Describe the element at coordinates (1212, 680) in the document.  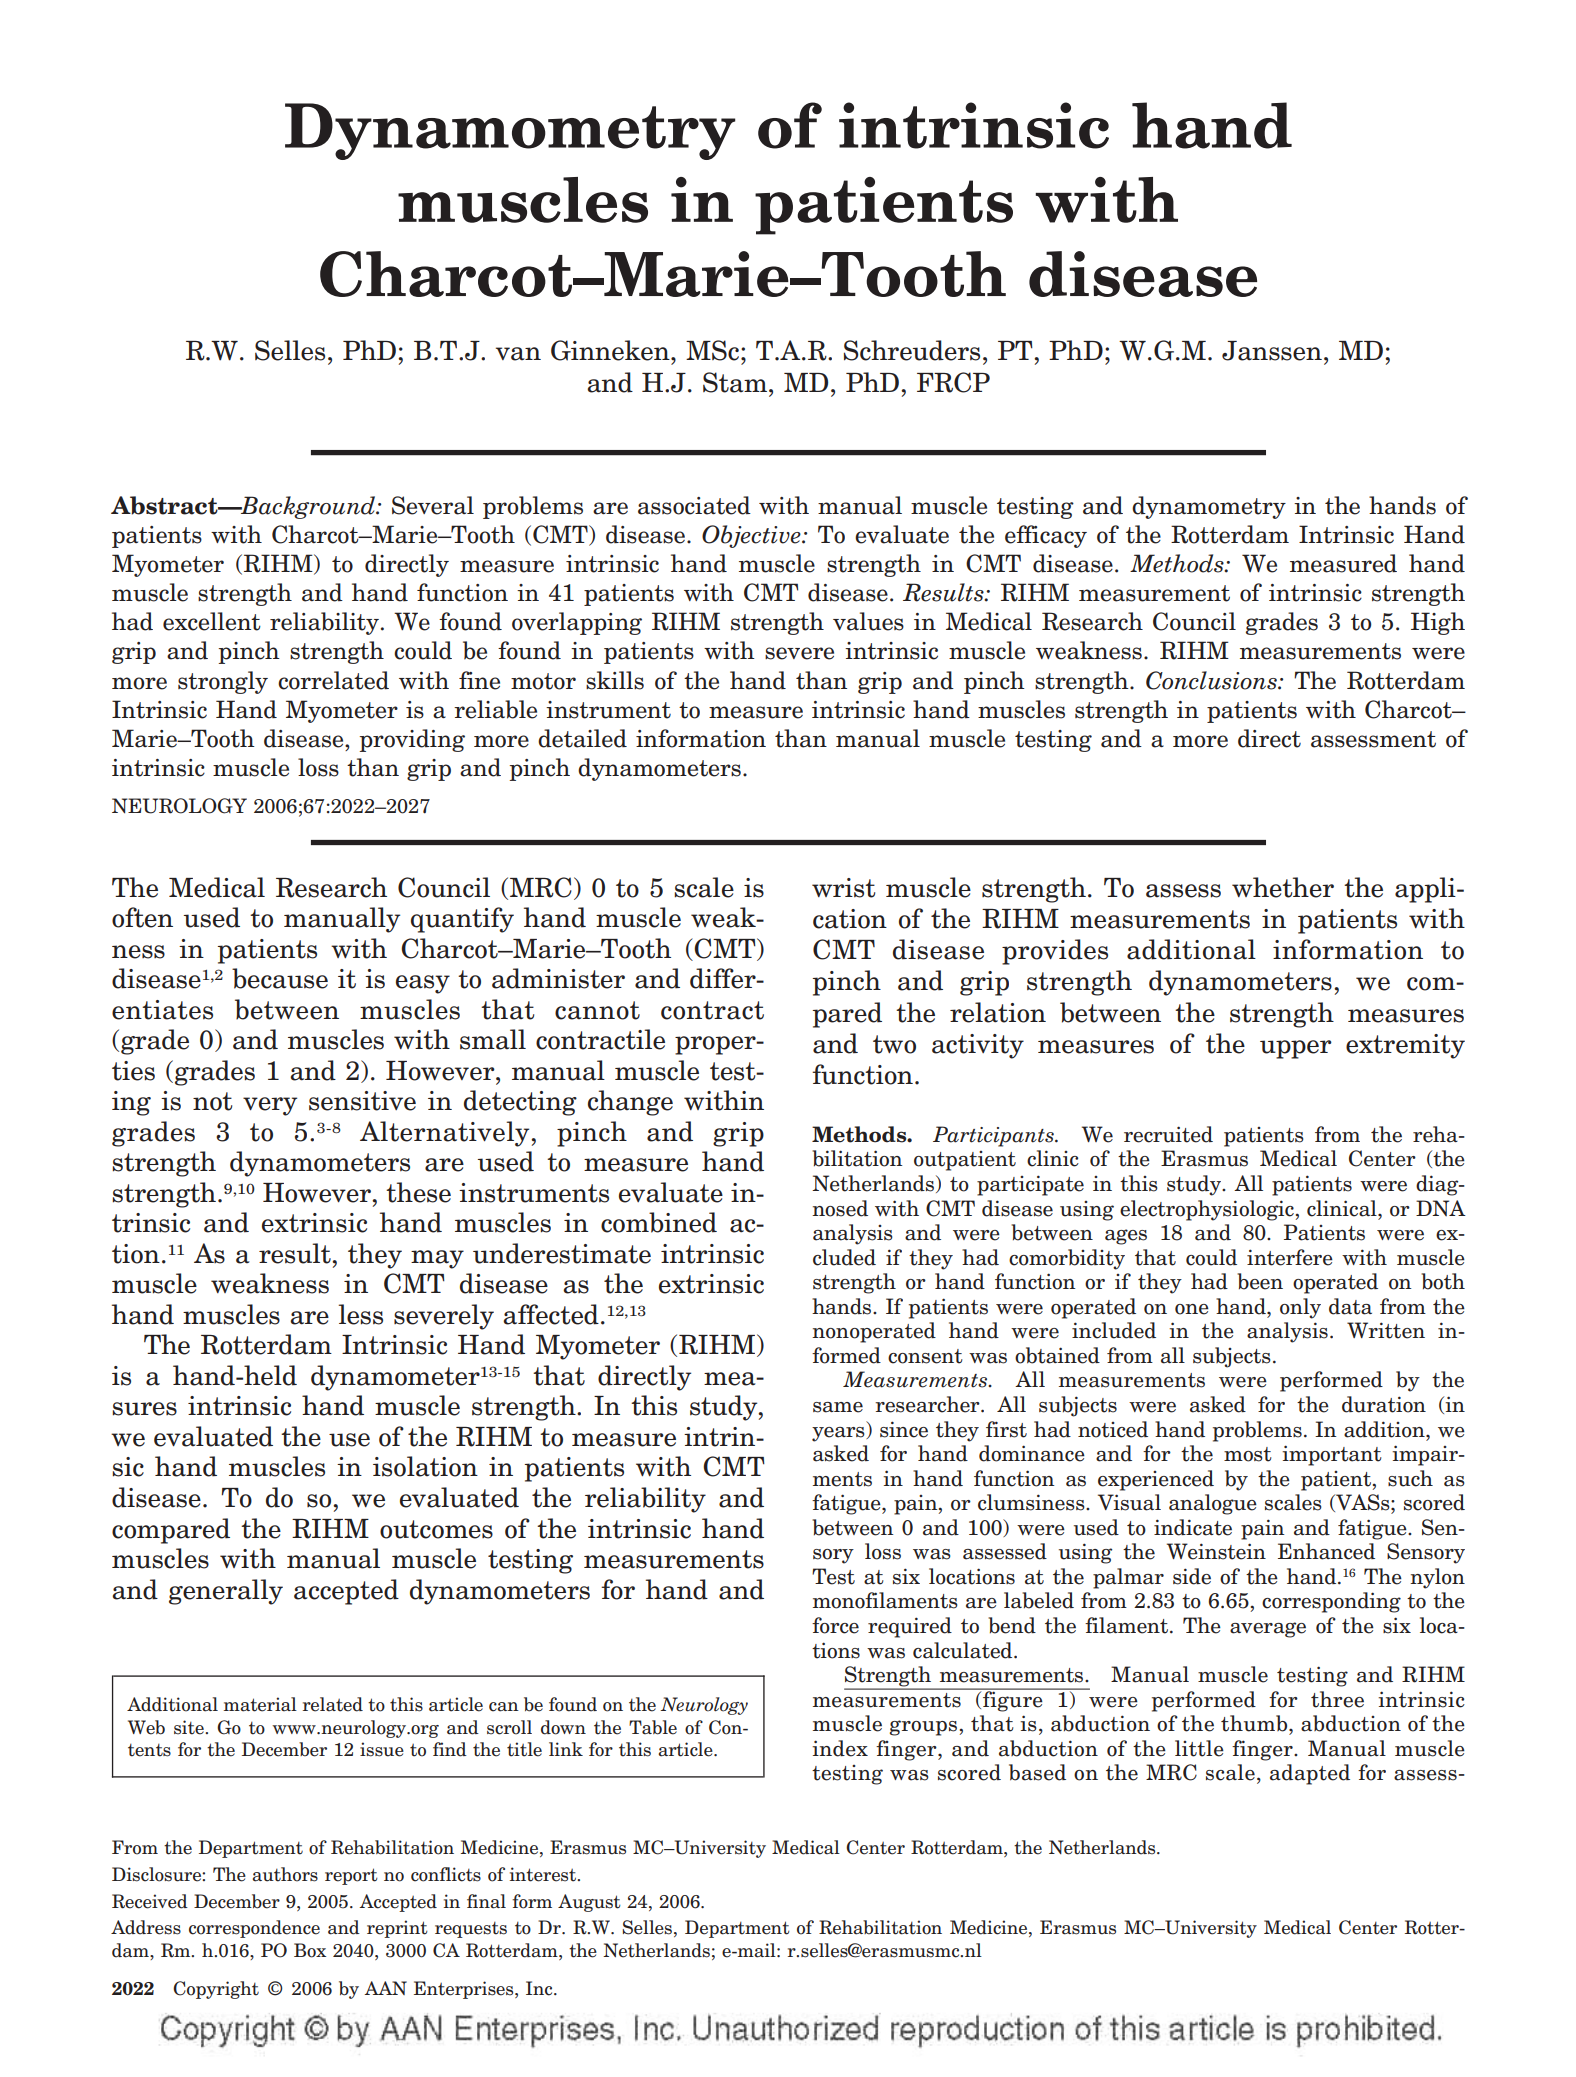
I see `Conclusions` at that location.
